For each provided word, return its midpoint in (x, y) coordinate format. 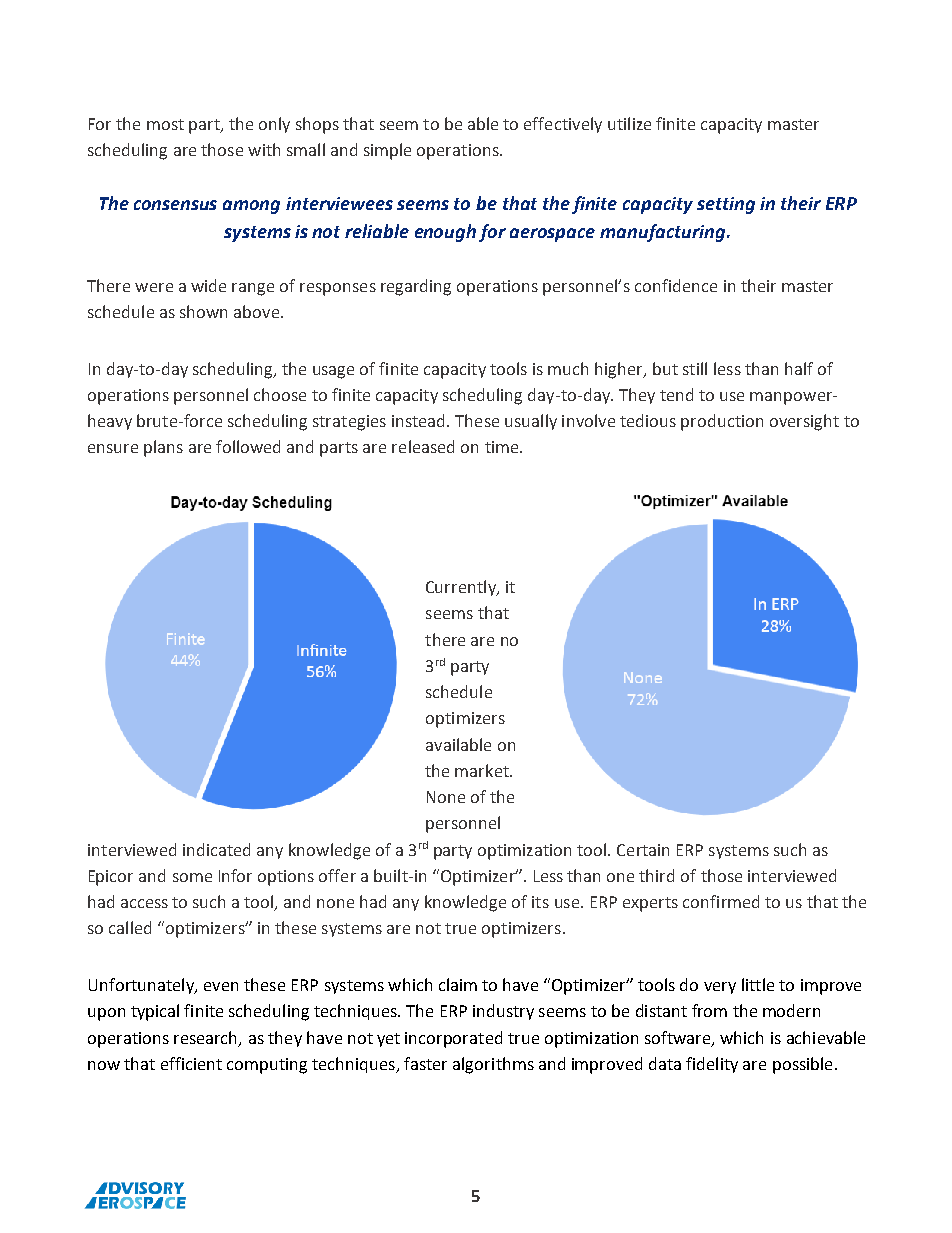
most (165, 124)
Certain (643, 850)
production (722, 422)
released (423, 446)
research (207, 1038)
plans (163, 448)
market (483, 770)
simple (387, 151)
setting (726, 205)
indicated (216, 849)
